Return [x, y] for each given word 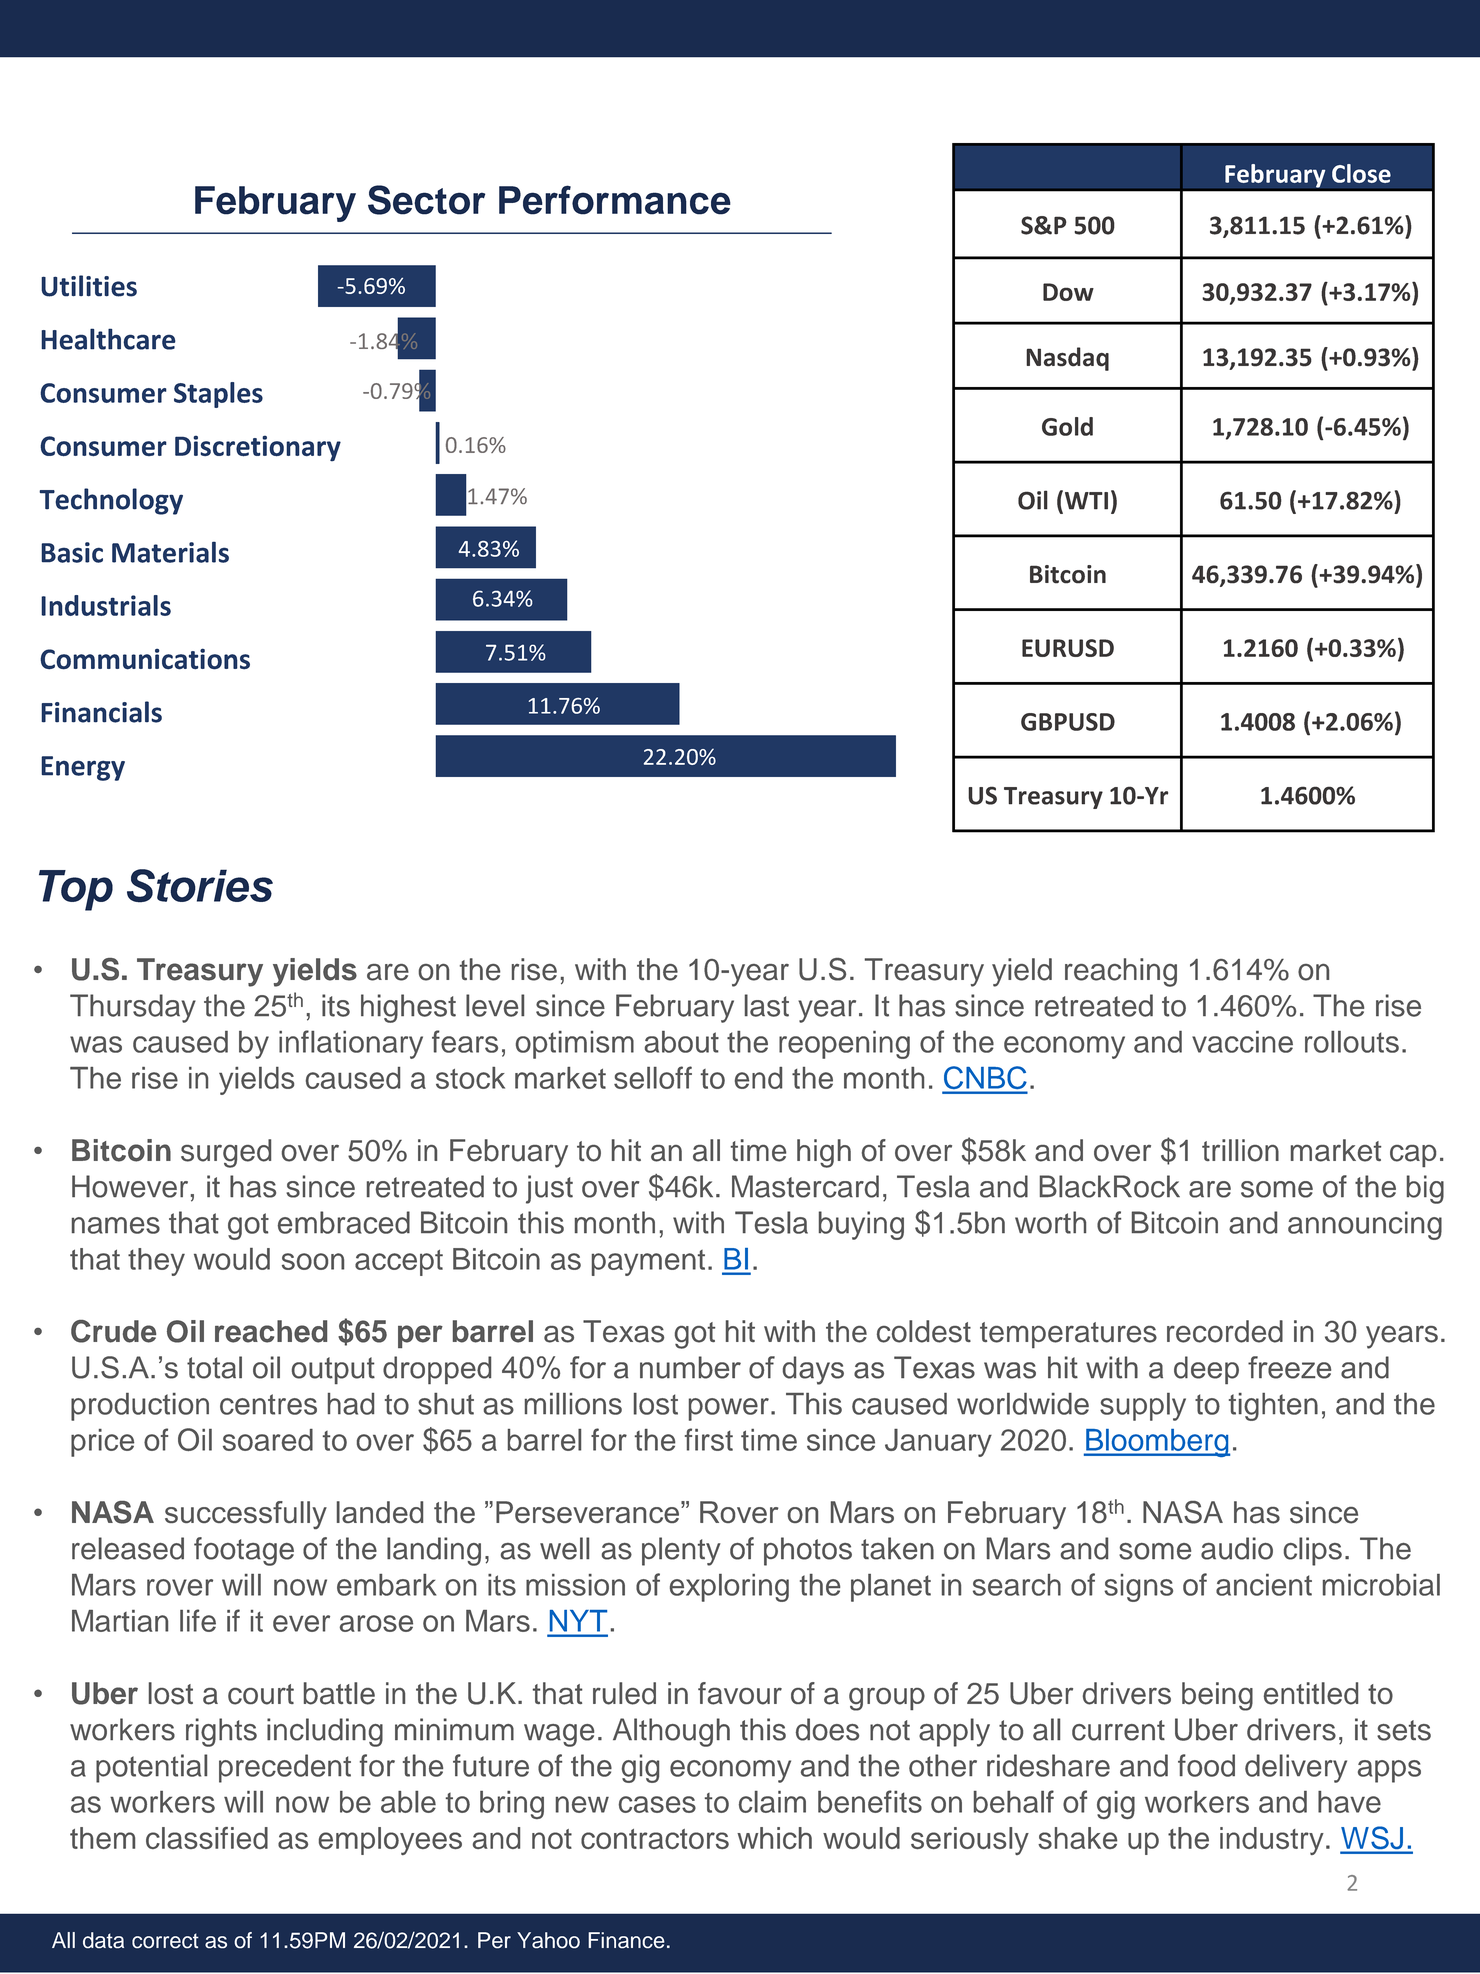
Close [1361, 173]
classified [207, 1838]
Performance [615, 200]
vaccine [1242, 1042]
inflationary [351, 1044]
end [758, 1078]
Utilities [89, 286]
